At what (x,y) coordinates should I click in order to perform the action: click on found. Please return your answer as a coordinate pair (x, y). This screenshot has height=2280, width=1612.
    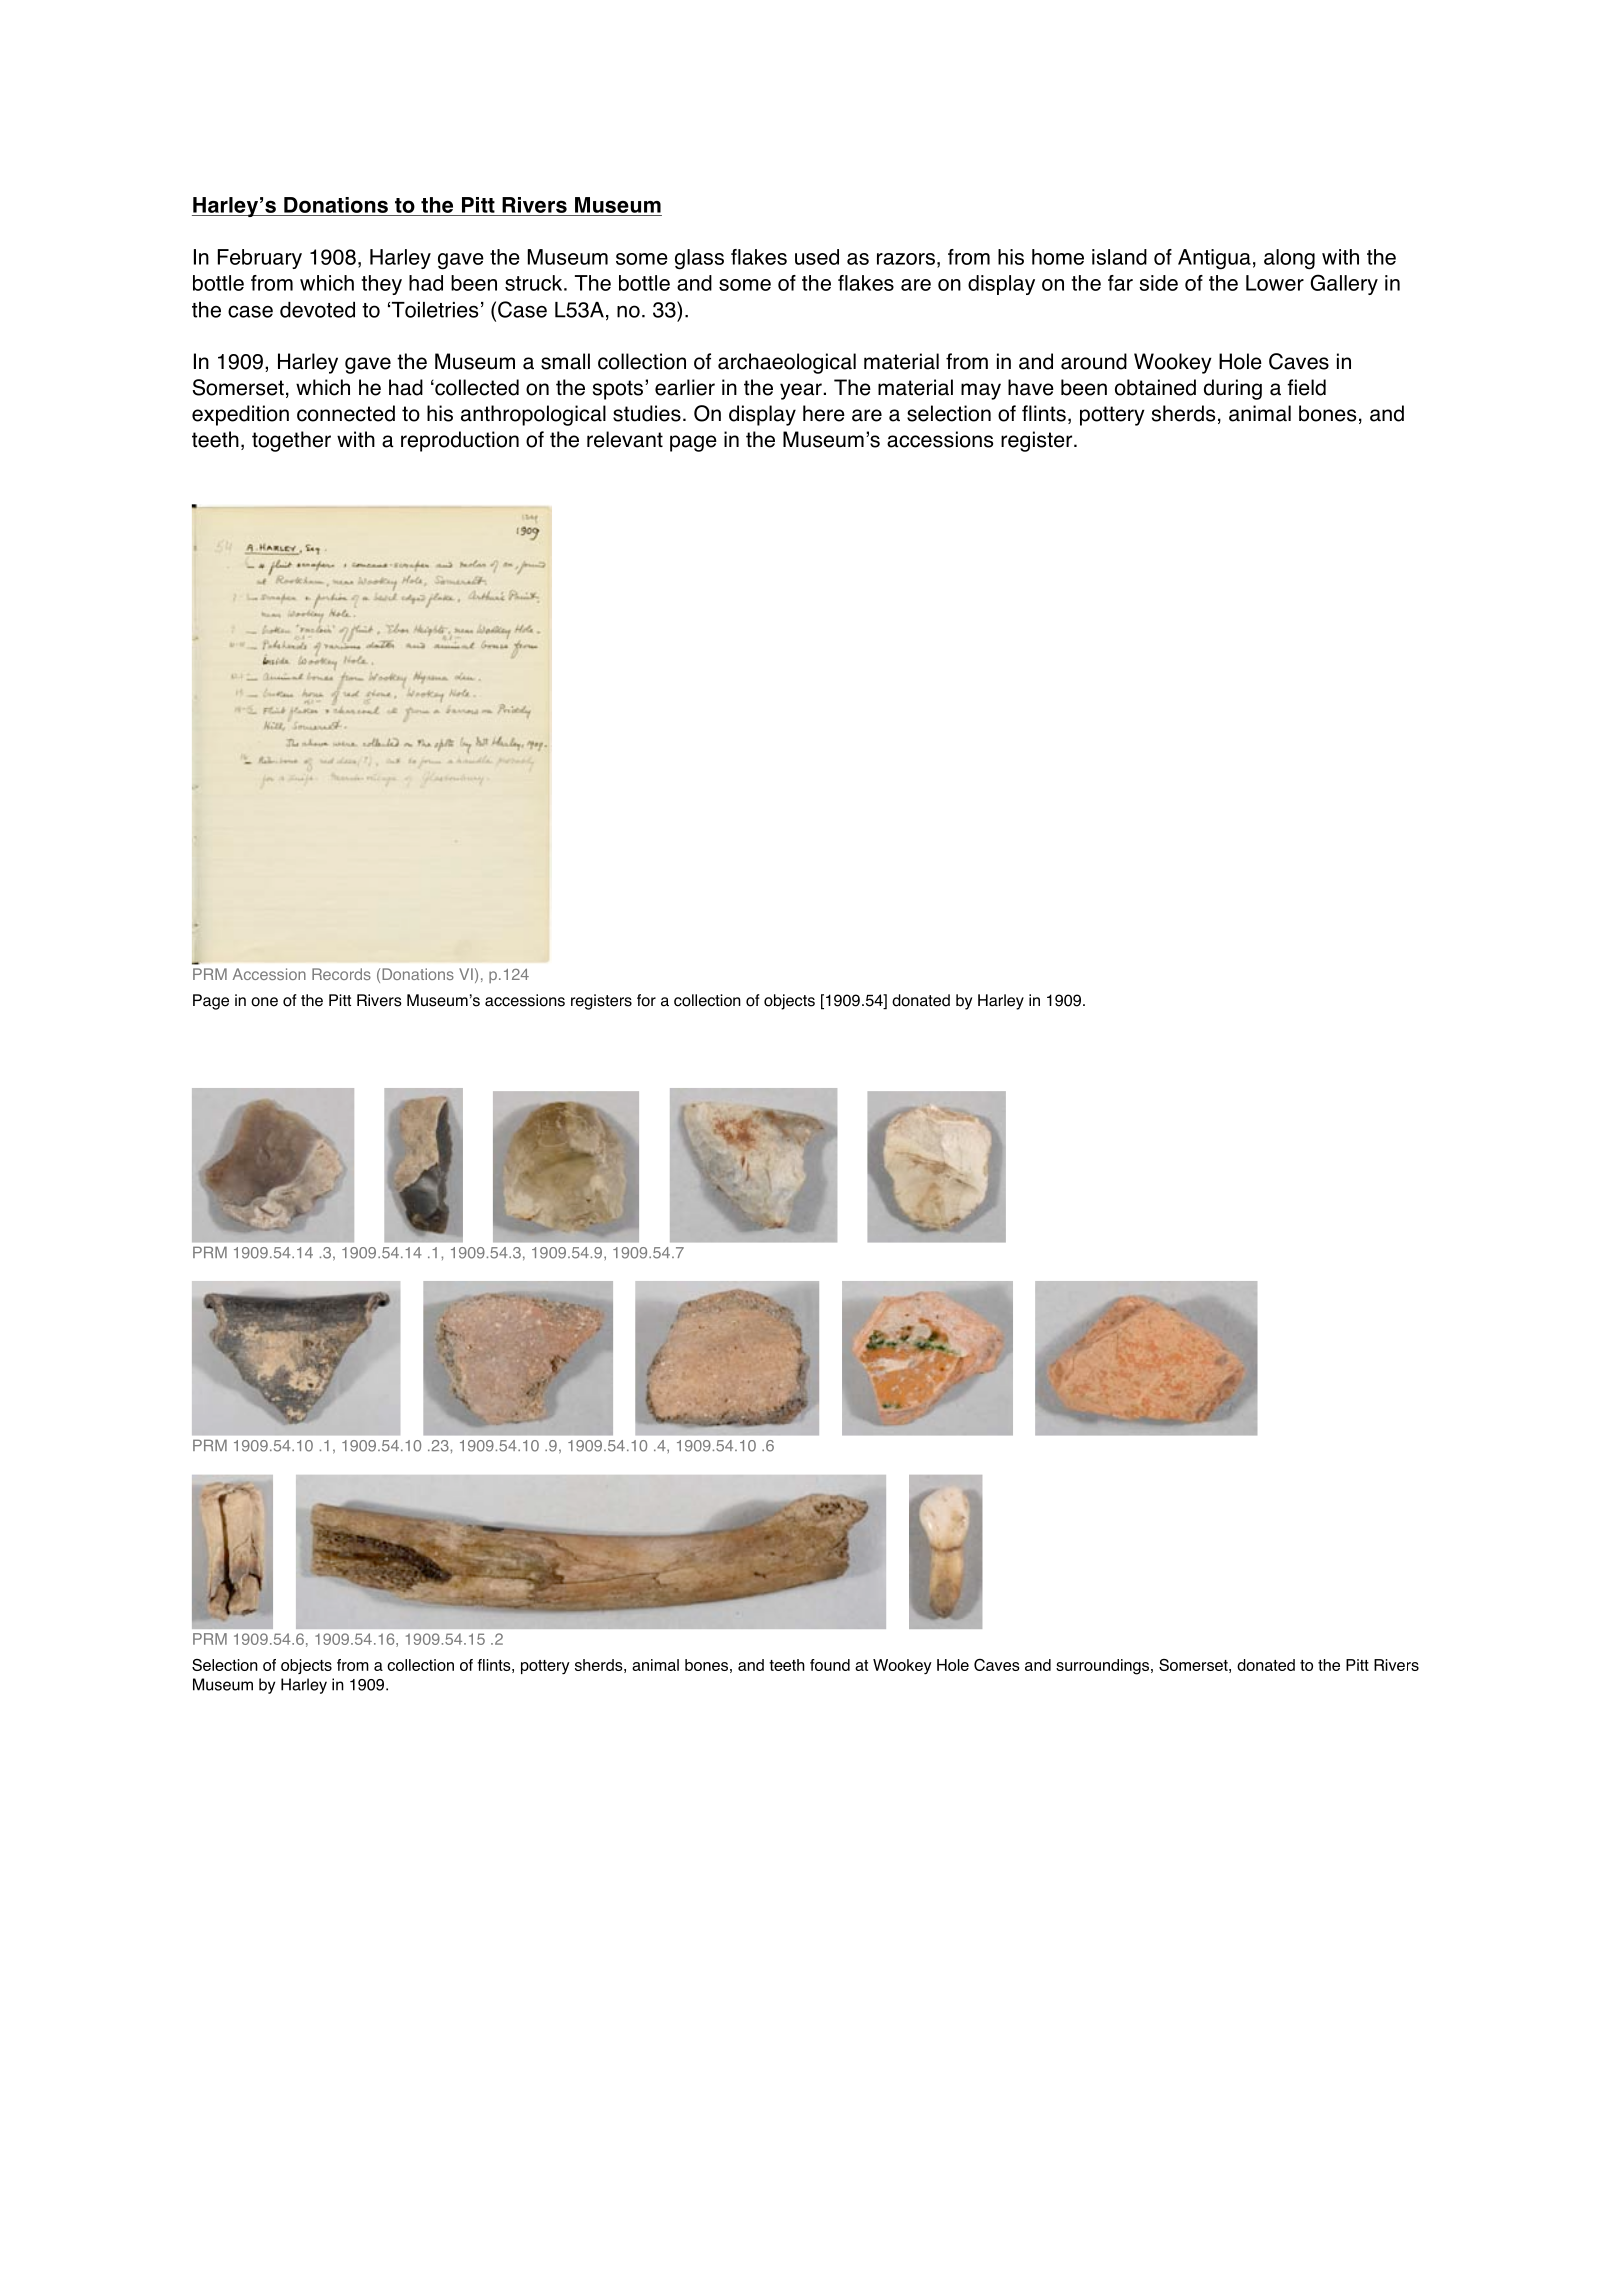
    Looking at the image, I should click on (830, 1665).
